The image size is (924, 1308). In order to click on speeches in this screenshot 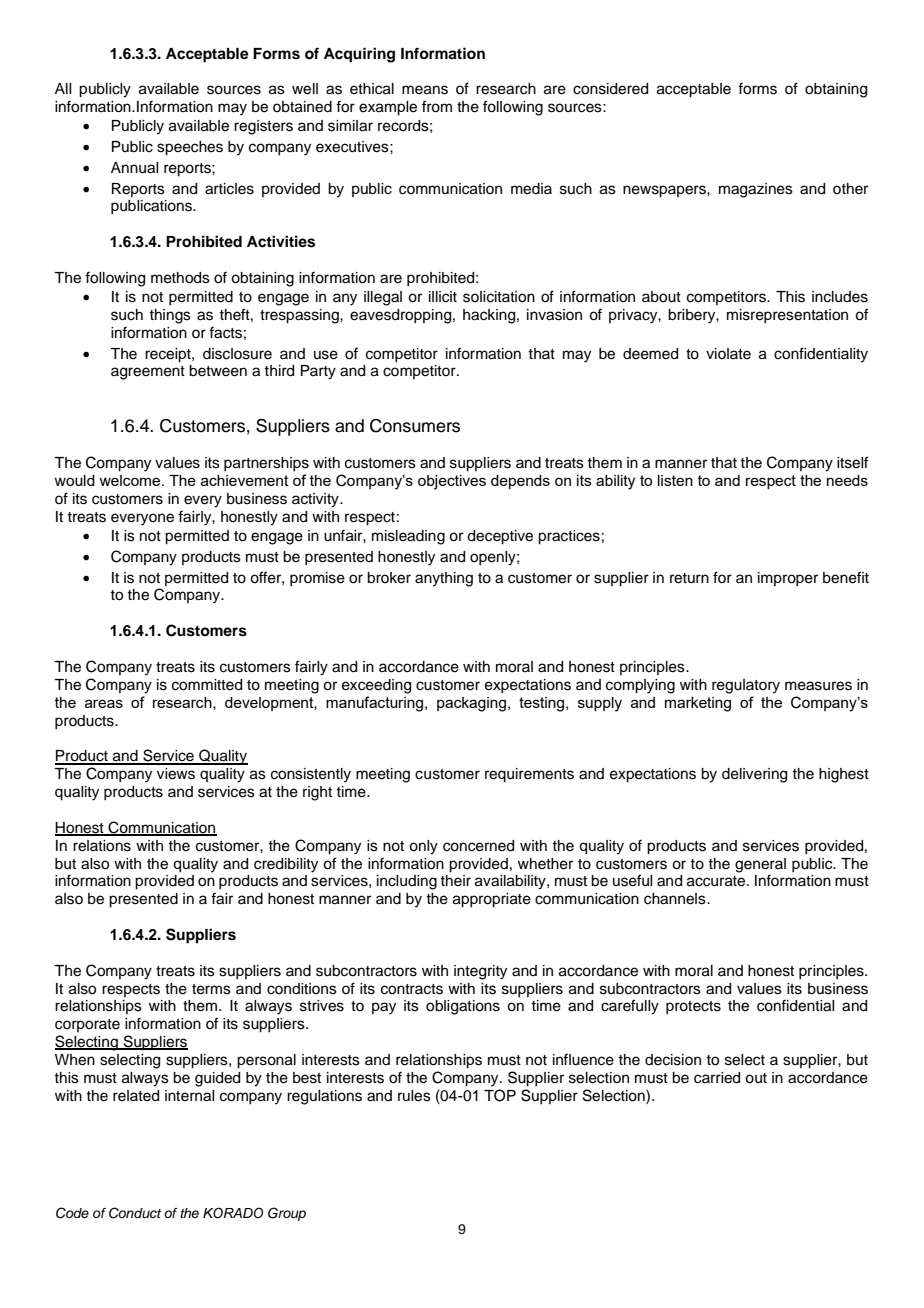, I will do `click(190, 148)`.
